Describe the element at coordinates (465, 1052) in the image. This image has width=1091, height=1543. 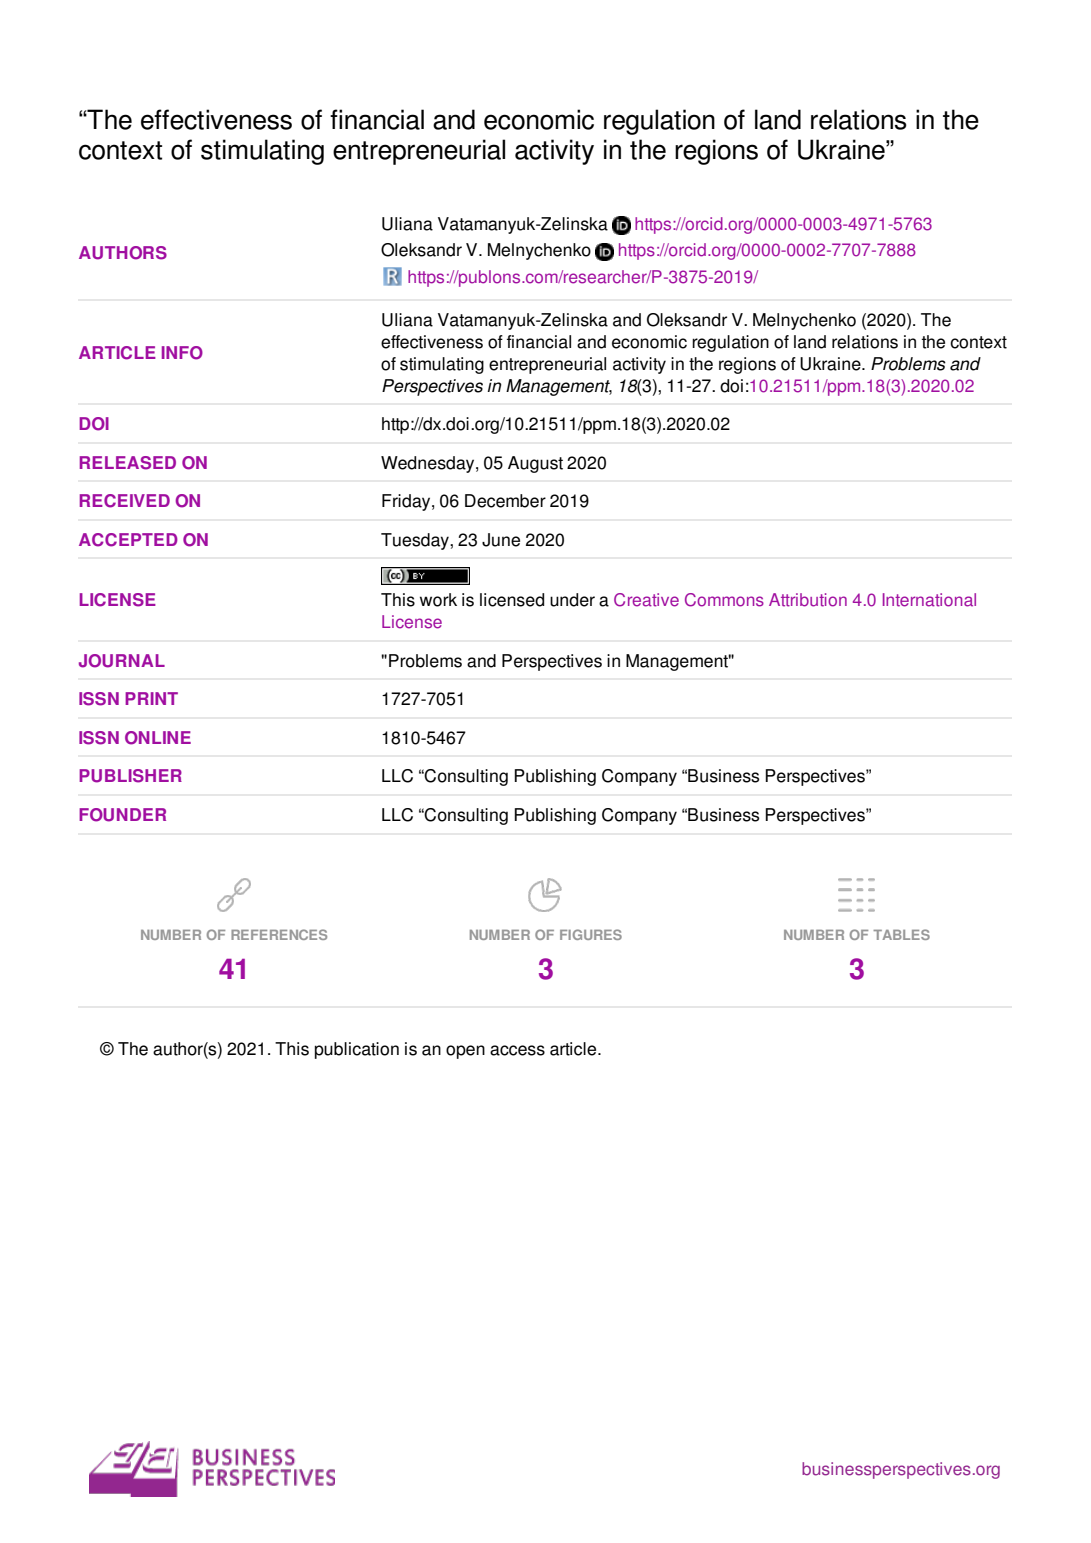
I see `open` at that location.
